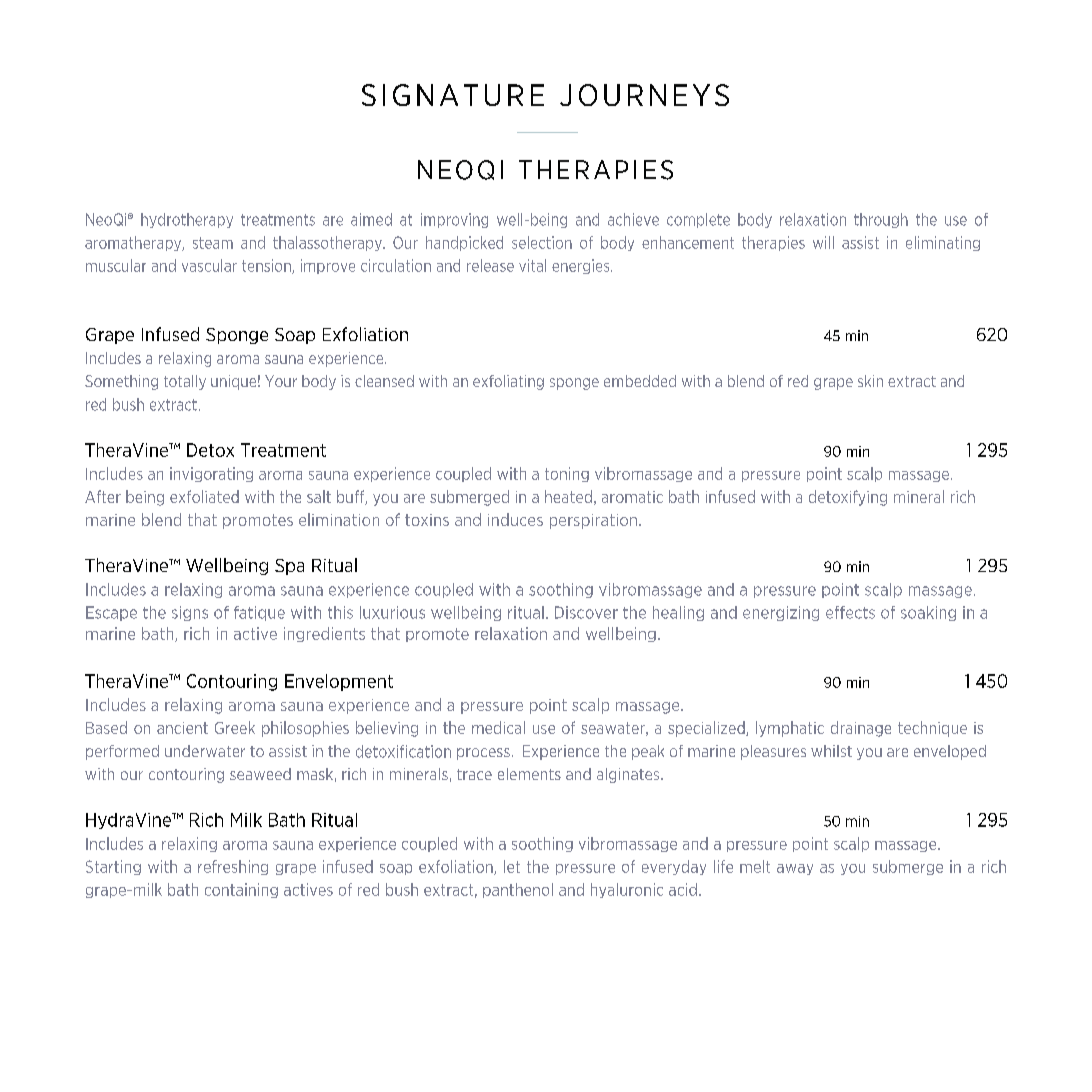 The image size is (1092, 1092). I want to click on drainage, so click(861, 729).
